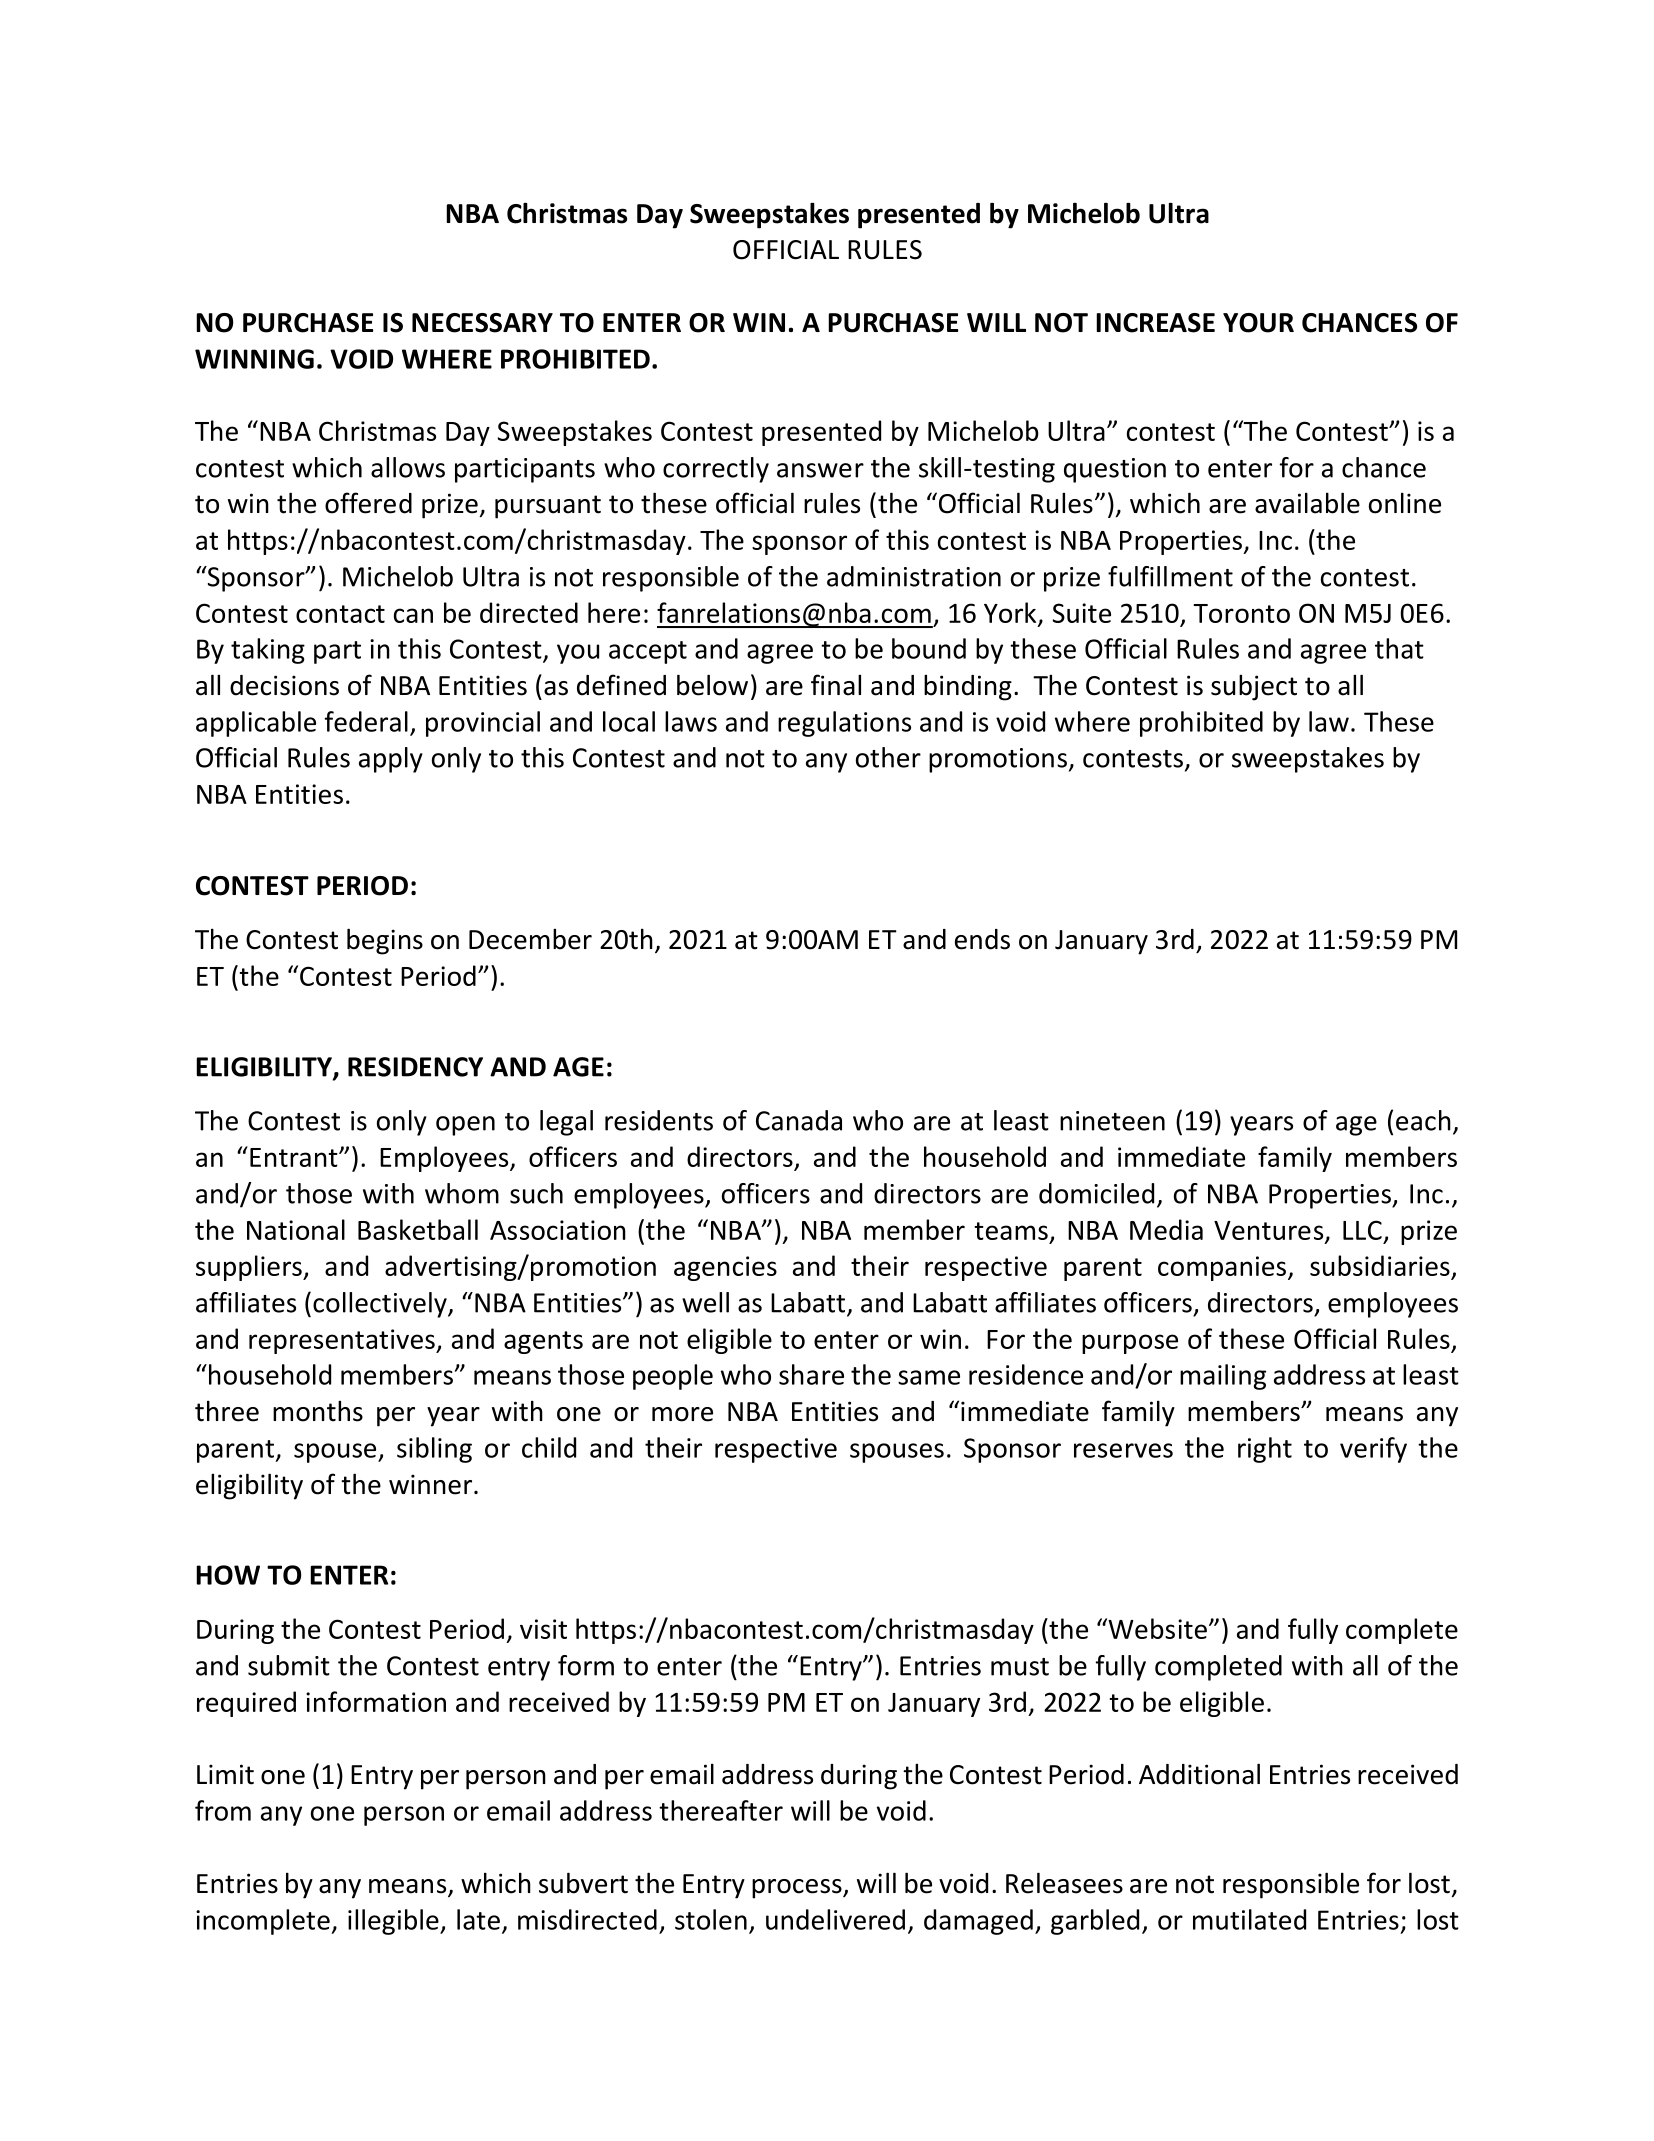 The height and width of the page is (2141, 1654). Describe the element at coordinates (1258, 323) in the page. I see `YOUR` at that location.
